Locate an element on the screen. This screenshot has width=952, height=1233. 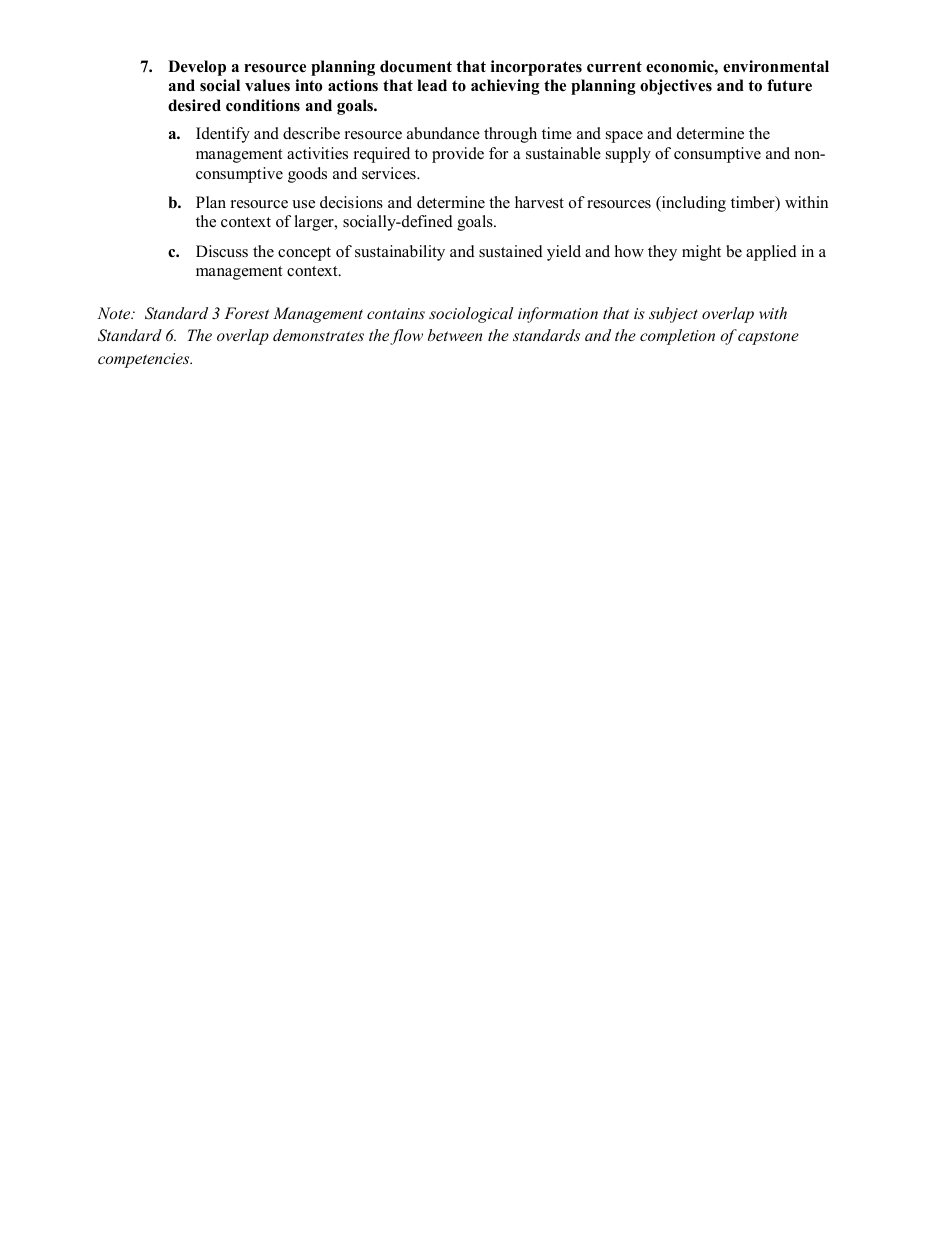
lead is located at coordinates (432, 85).
